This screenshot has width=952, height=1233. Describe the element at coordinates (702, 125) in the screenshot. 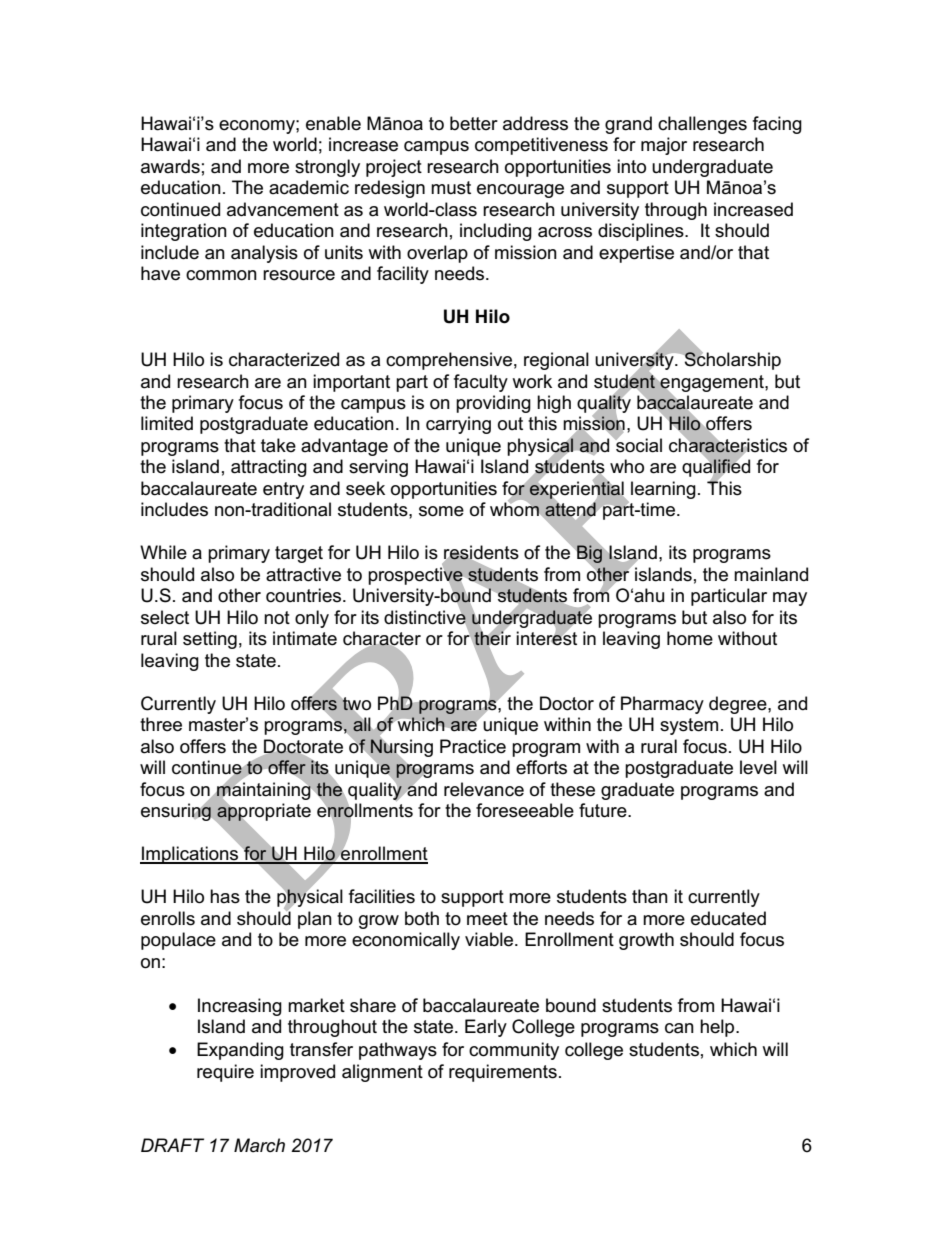

I see `challenges` at that location.
